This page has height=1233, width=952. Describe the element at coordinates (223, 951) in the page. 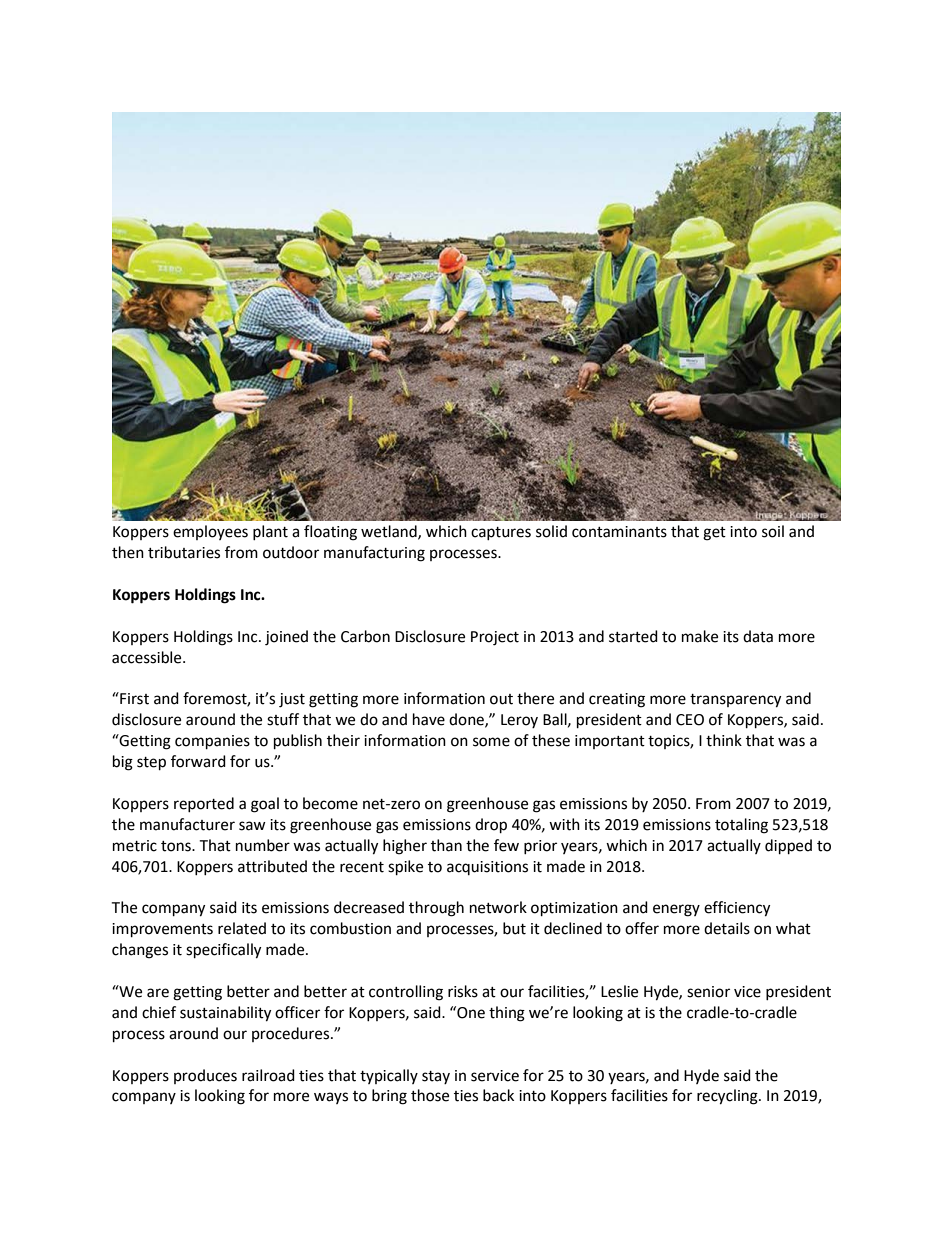

I see `specifically` at that location.
